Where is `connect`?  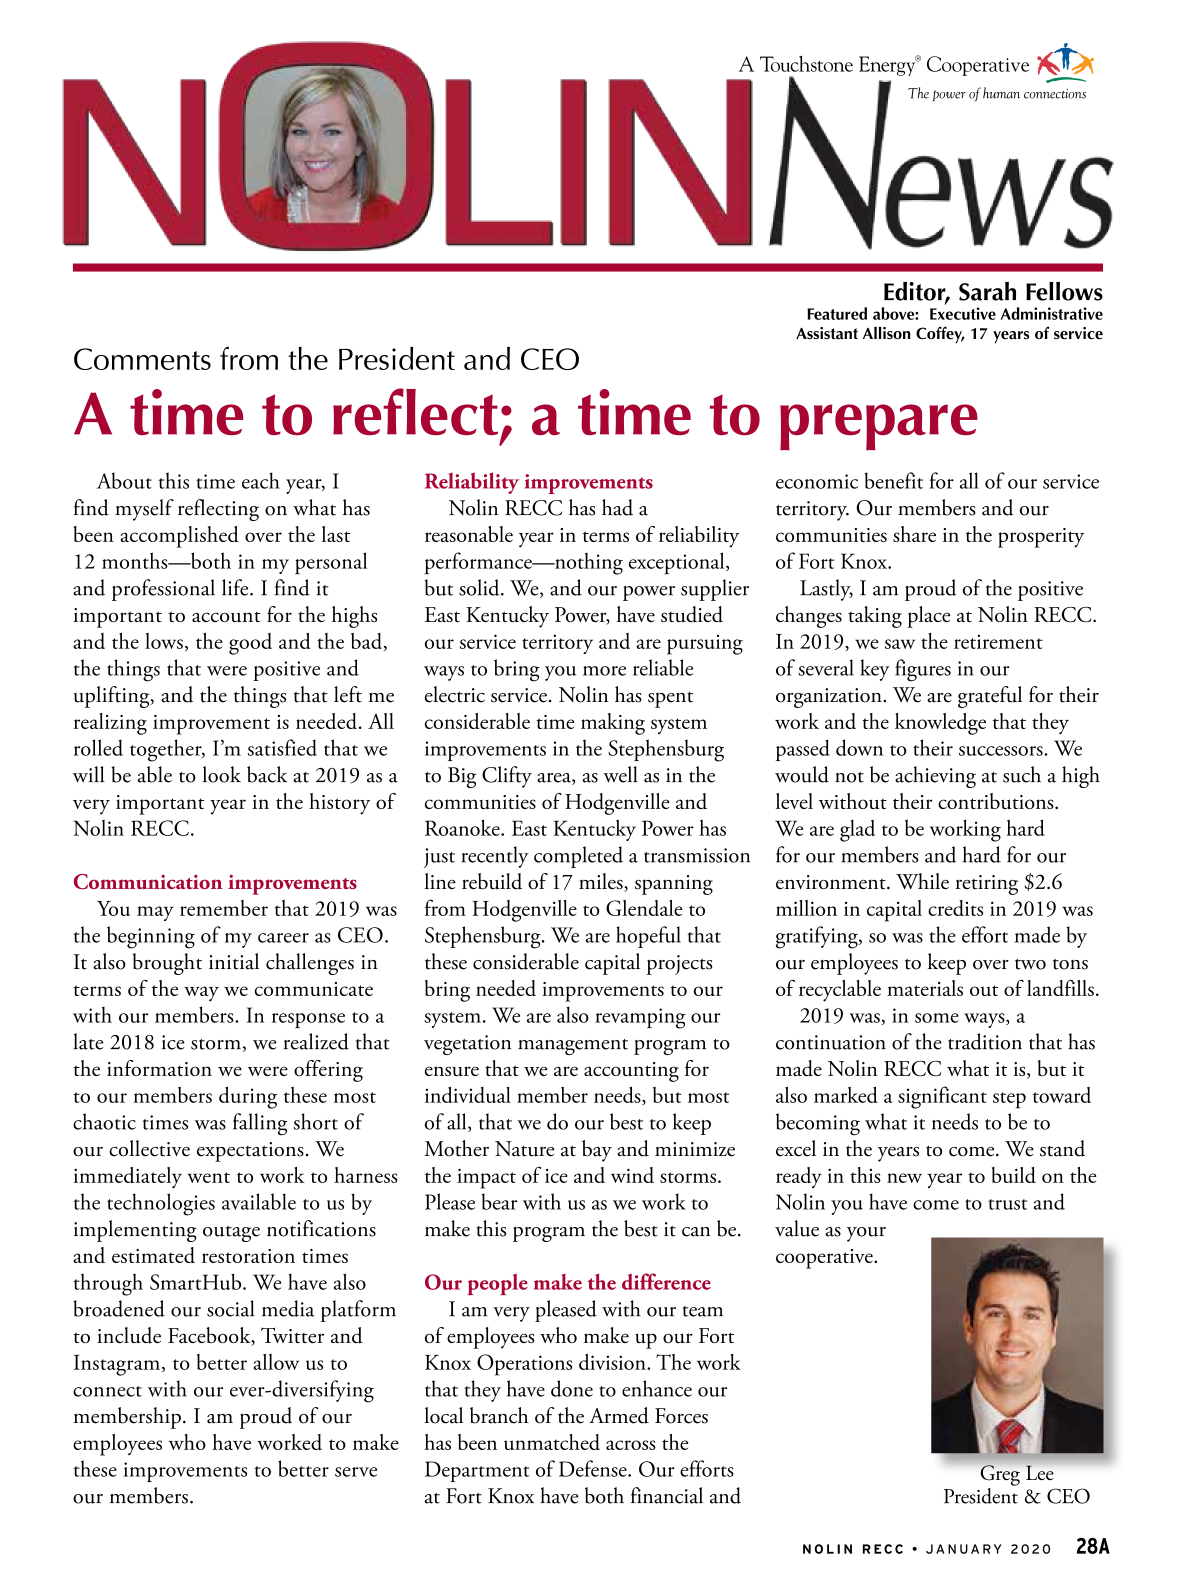
connect is located at coordinates (107, 1391).
